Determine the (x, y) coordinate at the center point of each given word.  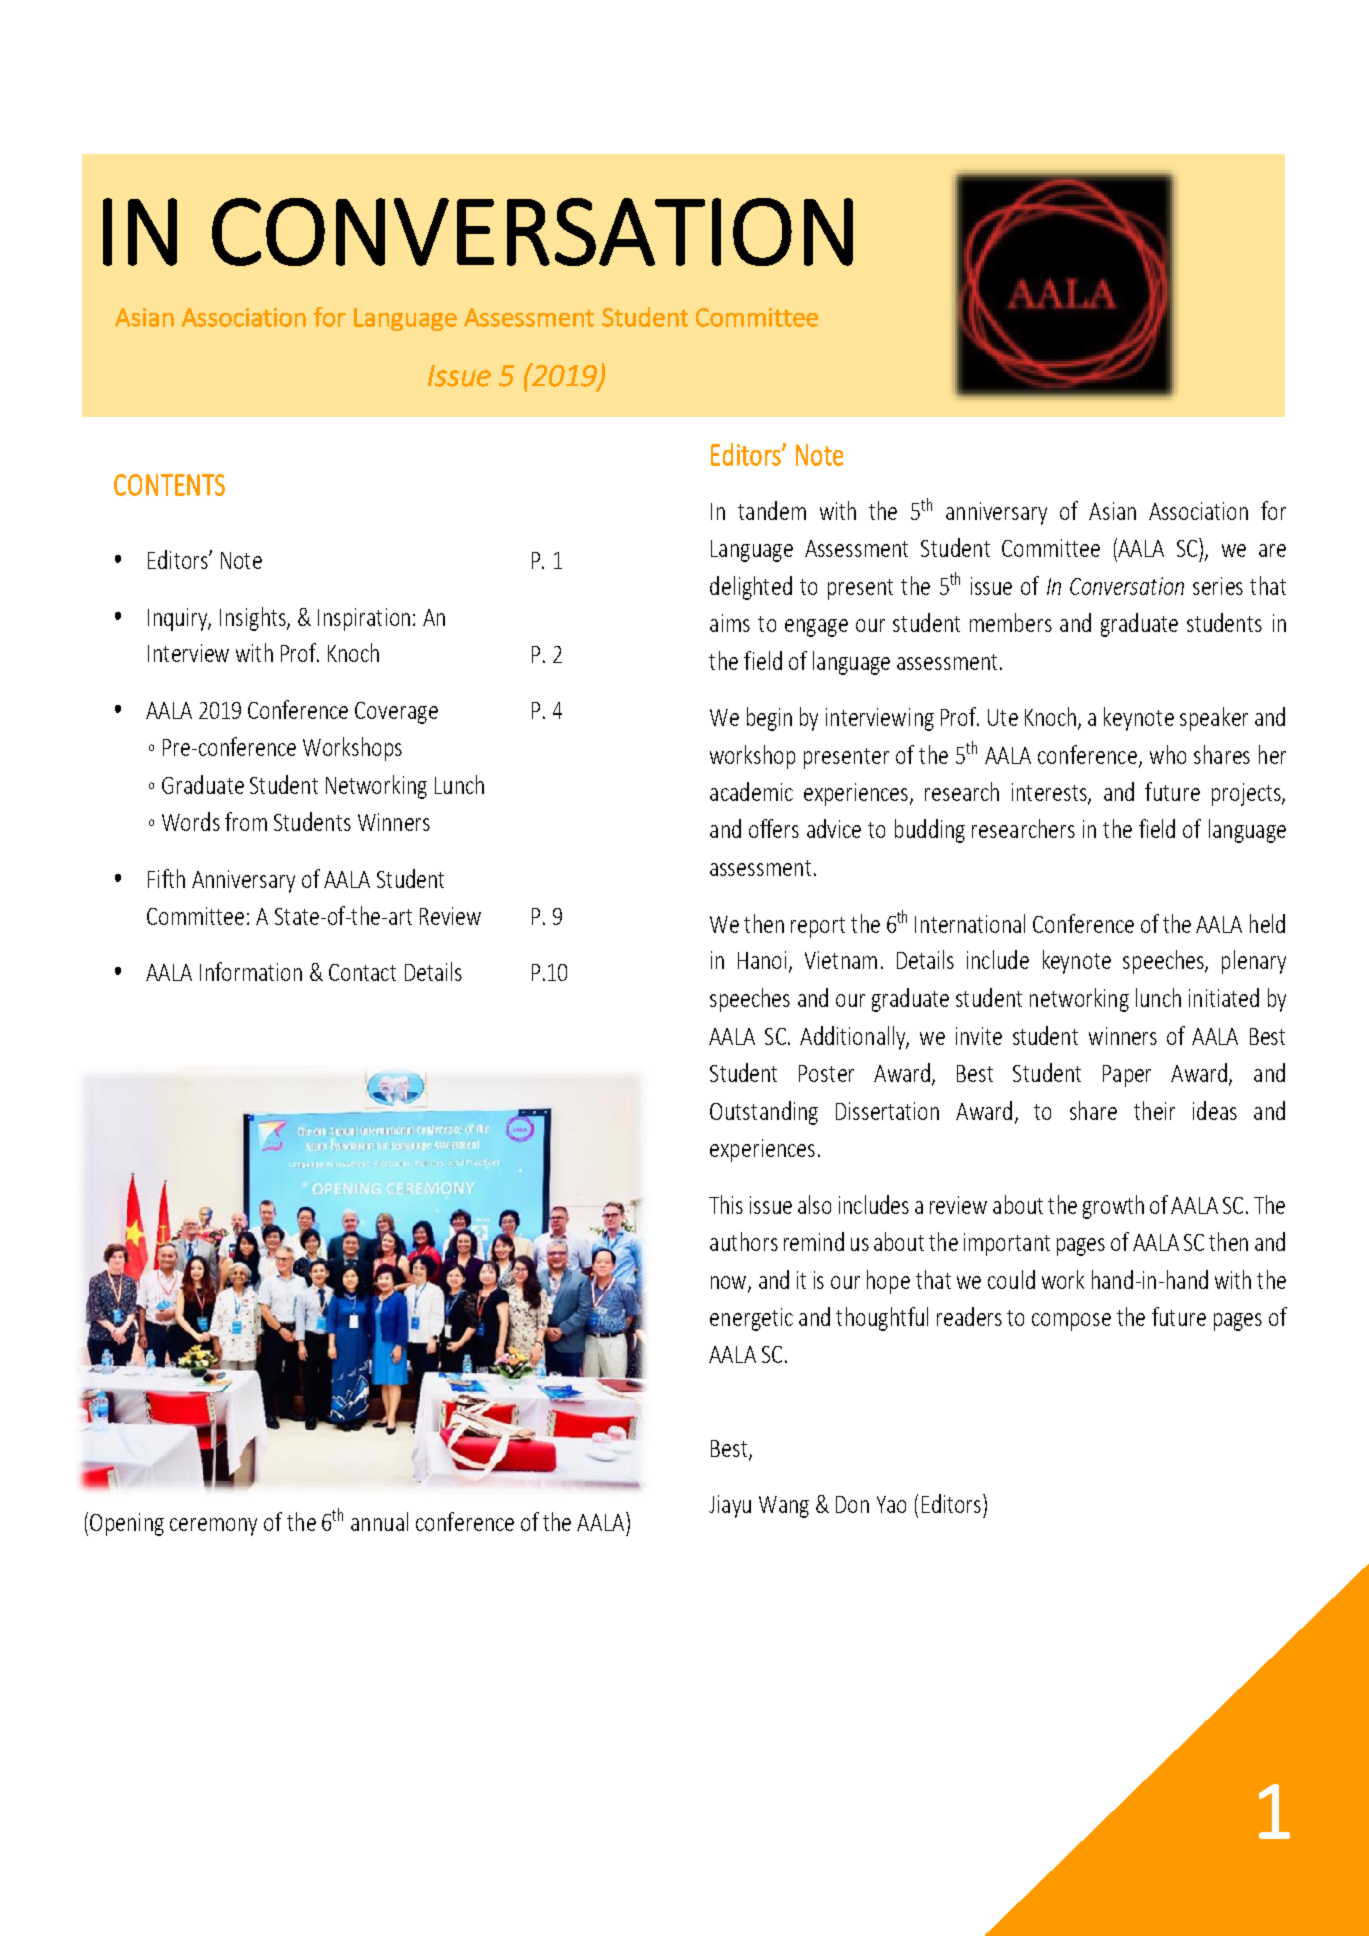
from (246, 821)
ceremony (213, 1527)
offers (774, 828)
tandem (772, 510)
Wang (784, 1507)
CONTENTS (169, 485)
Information (251, 971)
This (726, 1204)
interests (1050, 793)
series (1218, 586)
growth (1113, 1207)
